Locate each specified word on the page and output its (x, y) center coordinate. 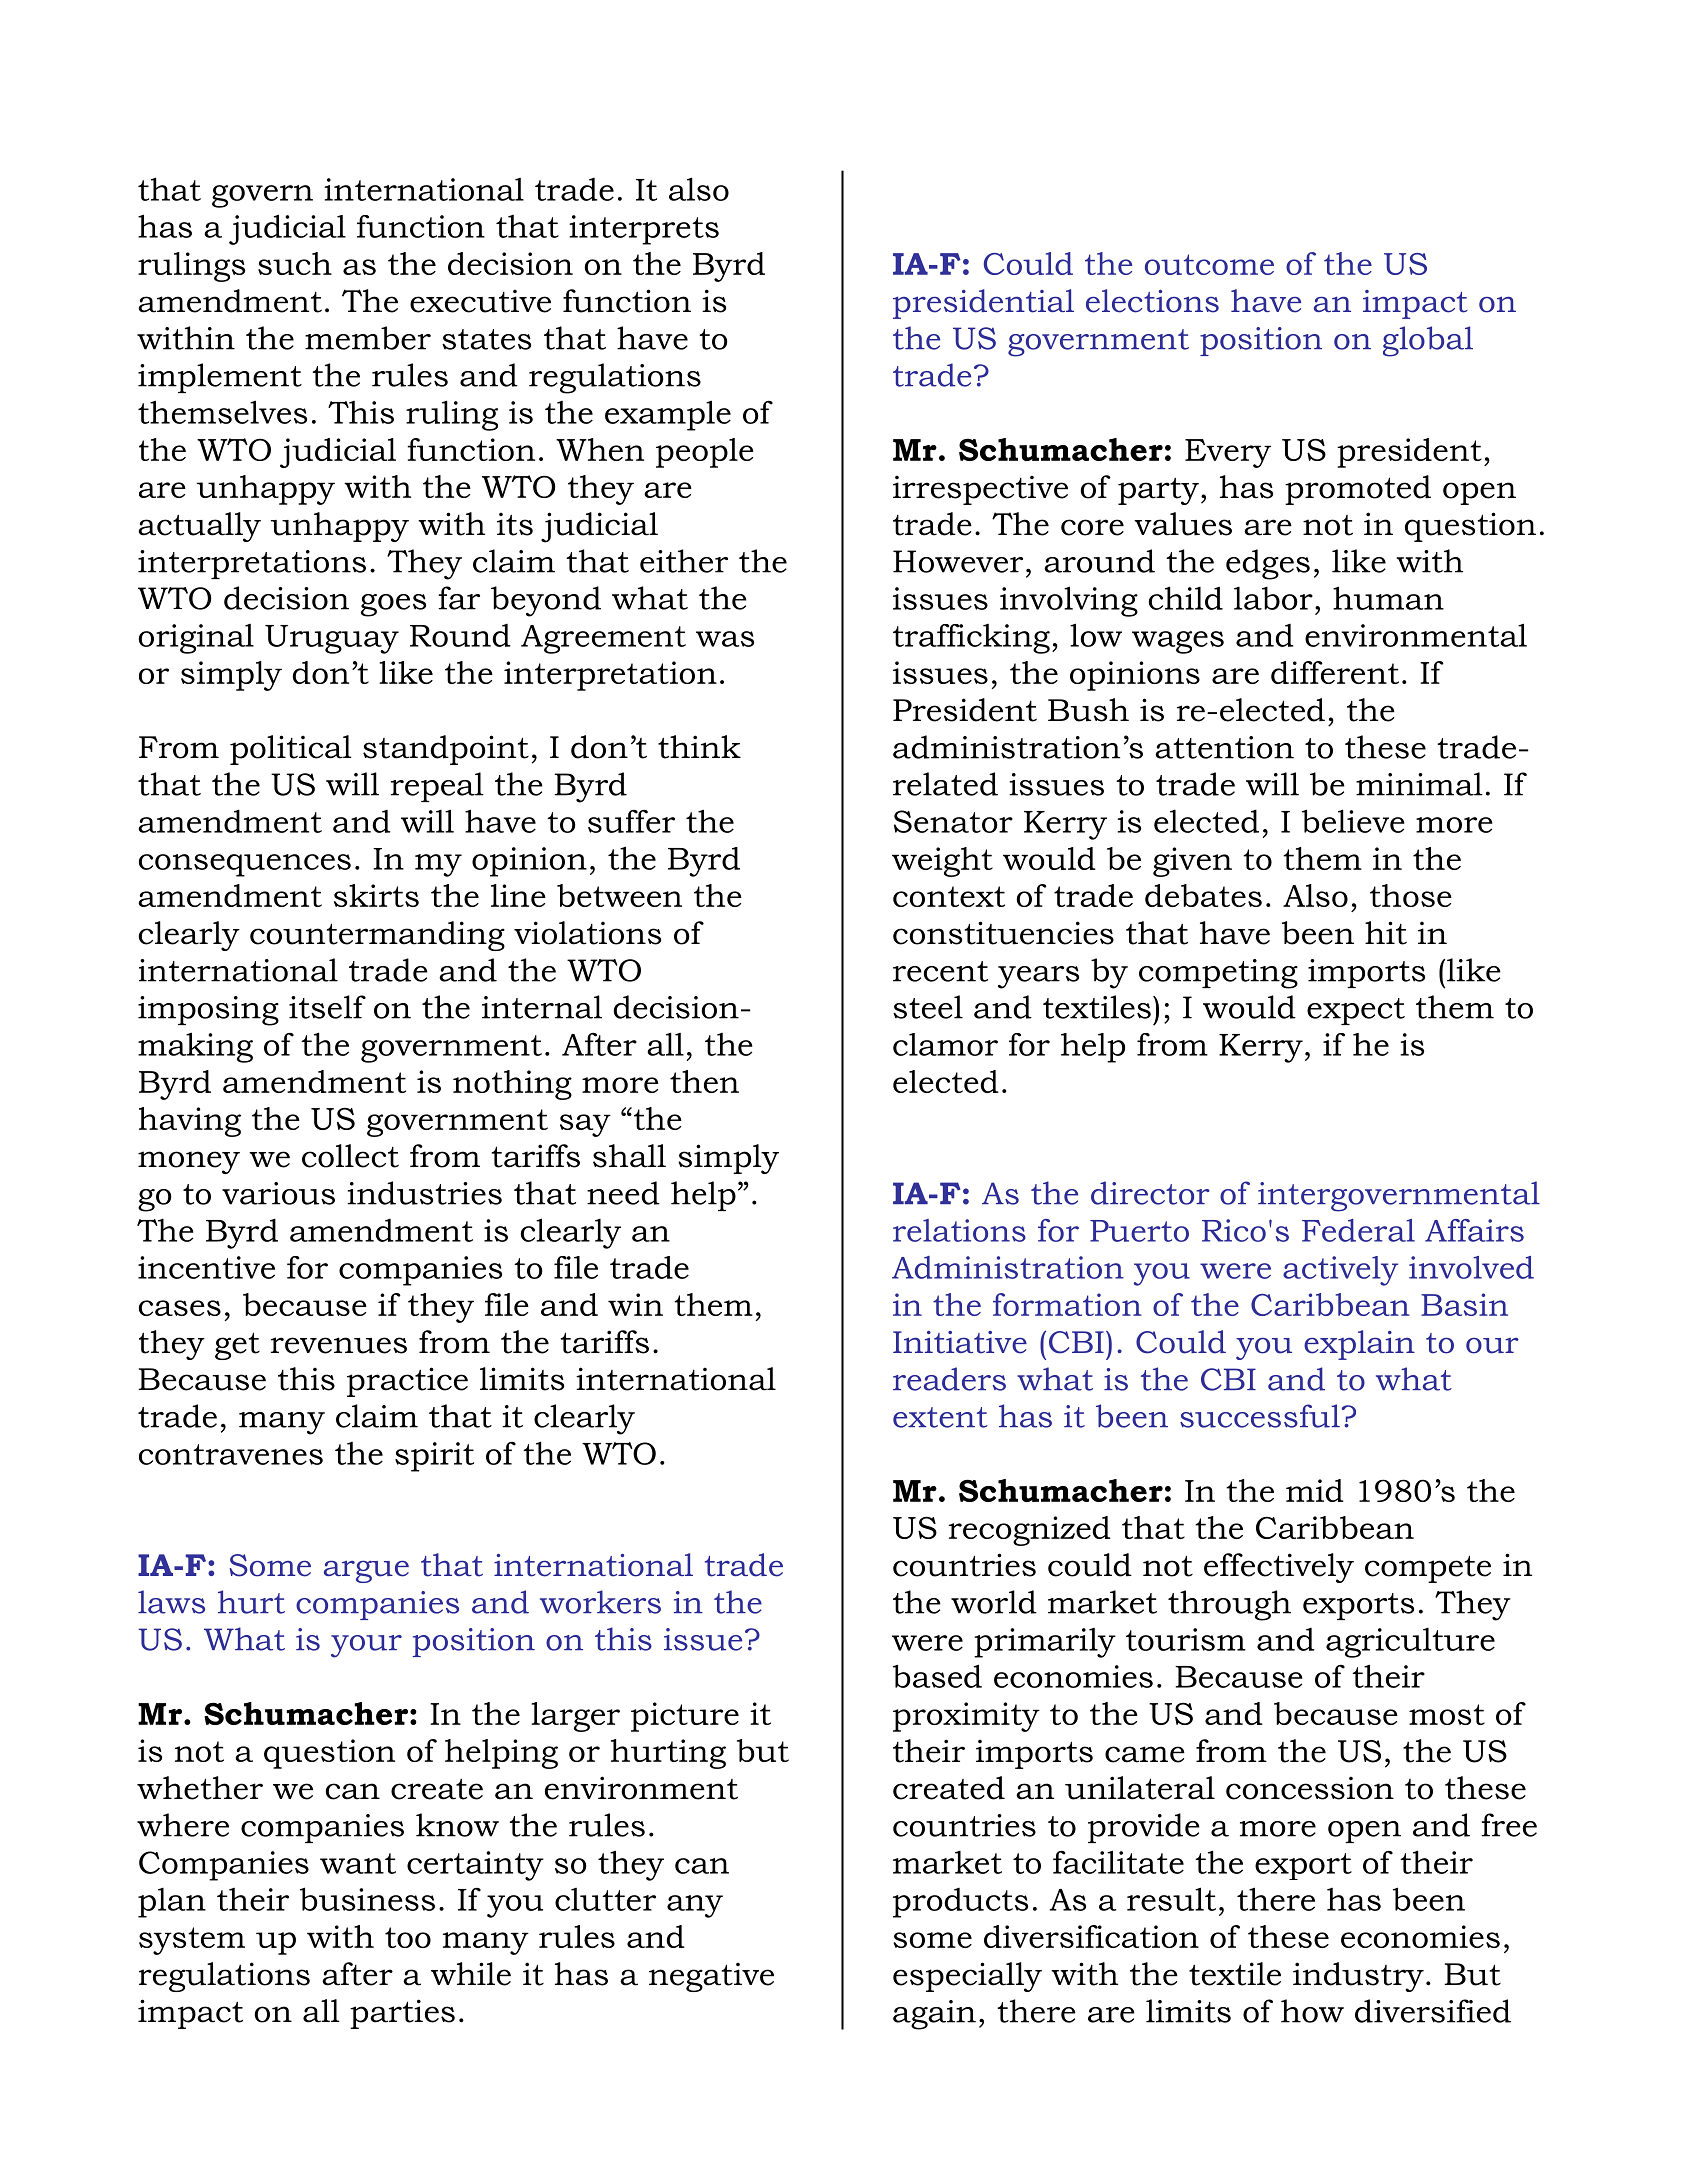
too (408, 1937)
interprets (644, 230)
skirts (376, 895)
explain (1359, 1345)
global (1428, 341)
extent (940, 1417)
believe (1353, 821)
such (295, 263)
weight (942, 862)
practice (407, 1382)
